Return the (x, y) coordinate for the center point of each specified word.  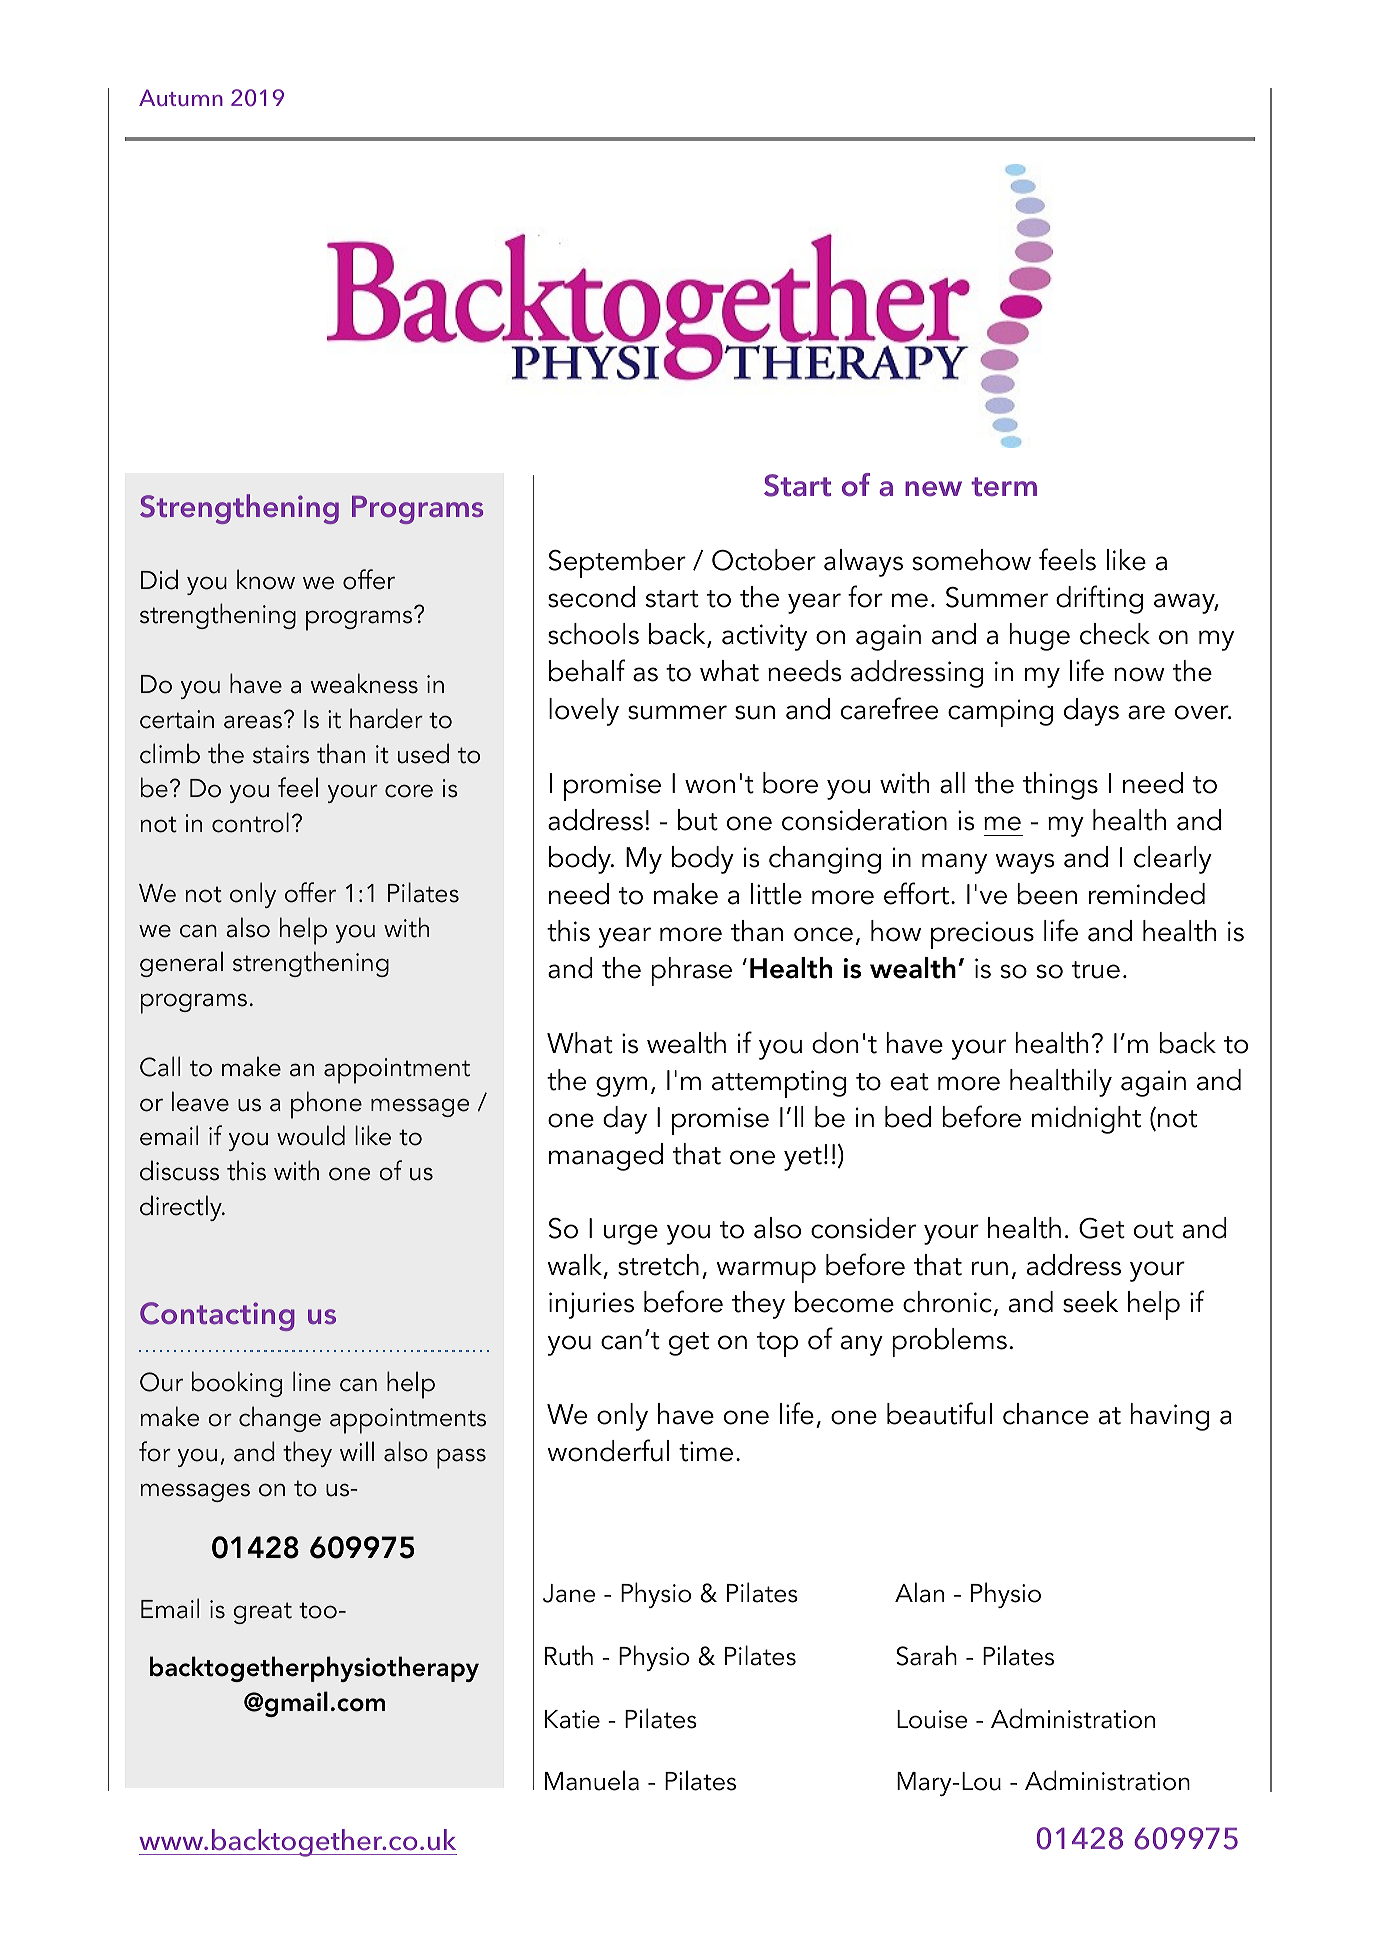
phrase (691, 971)
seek (1090, 1302)
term (1004, 487)
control (250, 822)
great (262, 1613)
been (1047, 894)
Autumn (181, 97)
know (266, 579)
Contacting (217, 1316)
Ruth (569, 1655)
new (933, 488)
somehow (971, 560)
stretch (658, 1265)
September (617, 563)
